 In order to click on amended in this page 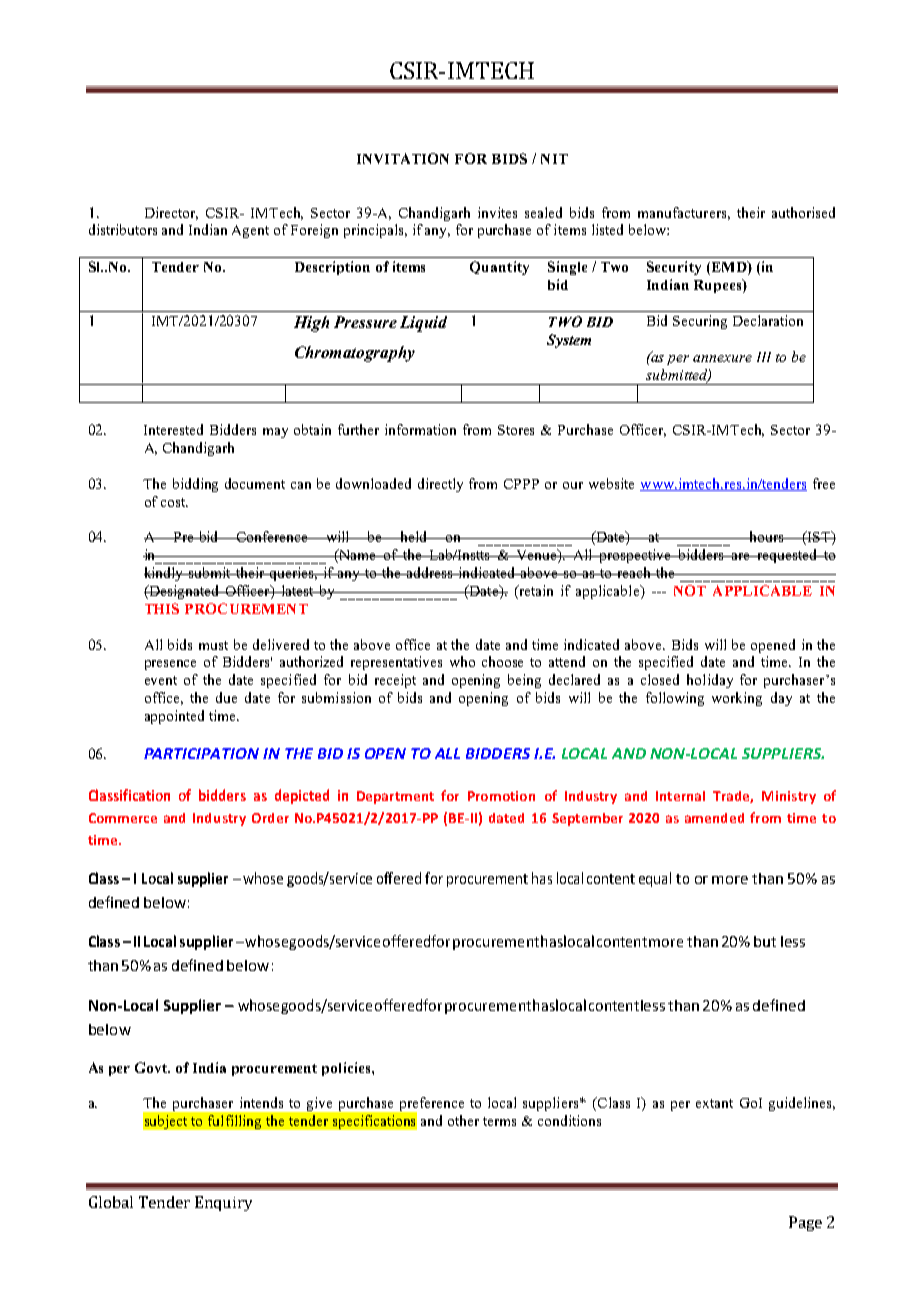, I will do `click(714, 818)`.
